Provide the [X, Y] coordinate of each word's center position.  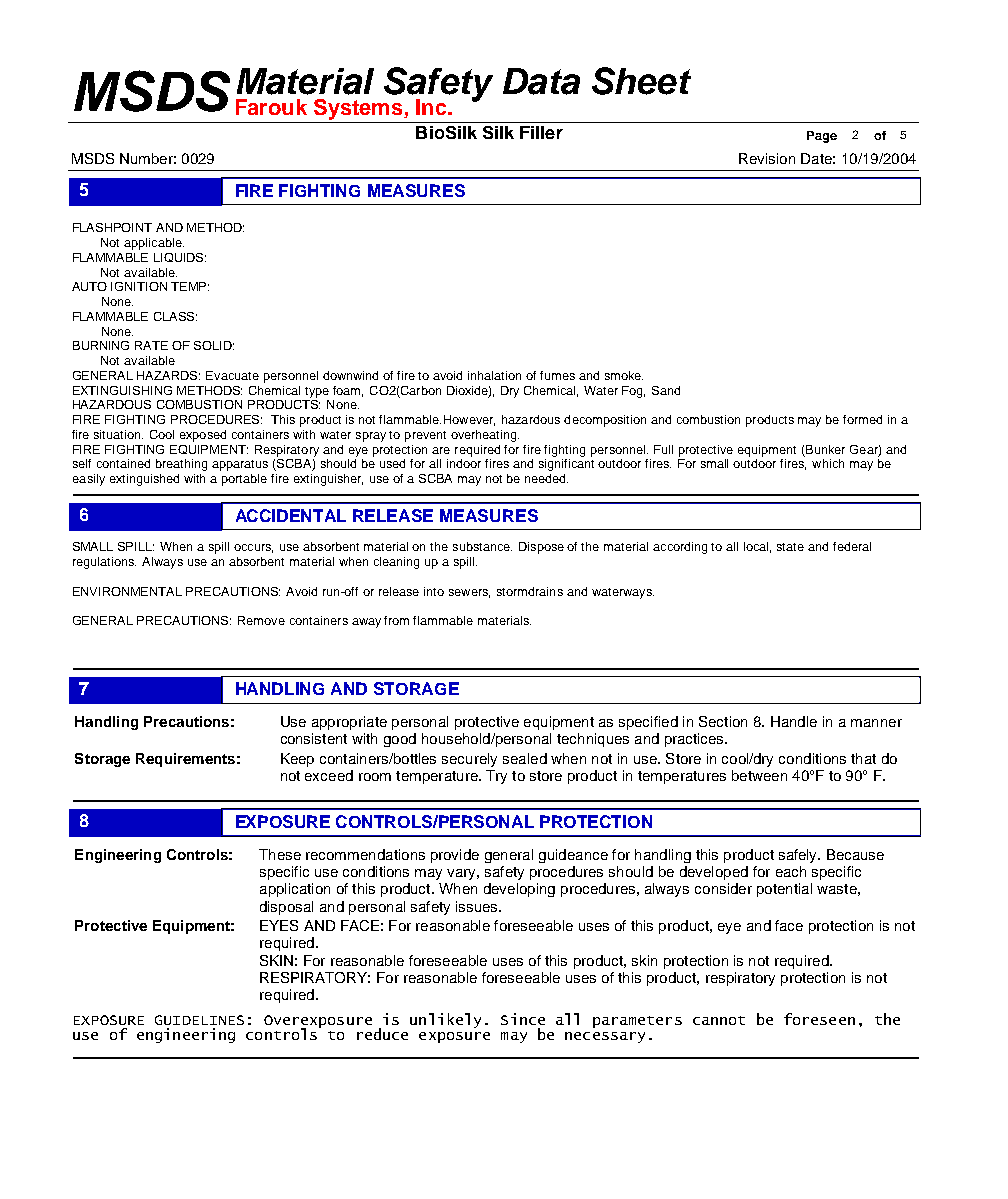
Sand [666, 390]
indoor [464, 463]
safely [799, 856]
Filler [541, 132]
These [280, 854]
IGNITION [139, 286]
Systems [359, 109]
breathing [181, 465]
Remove [261, 620]
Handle [794, 721]
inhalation [494, 375]
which [828, 463]
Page [822, 137]
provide [455, 856]
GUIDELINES [199, 1020]
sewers [469, 593]
